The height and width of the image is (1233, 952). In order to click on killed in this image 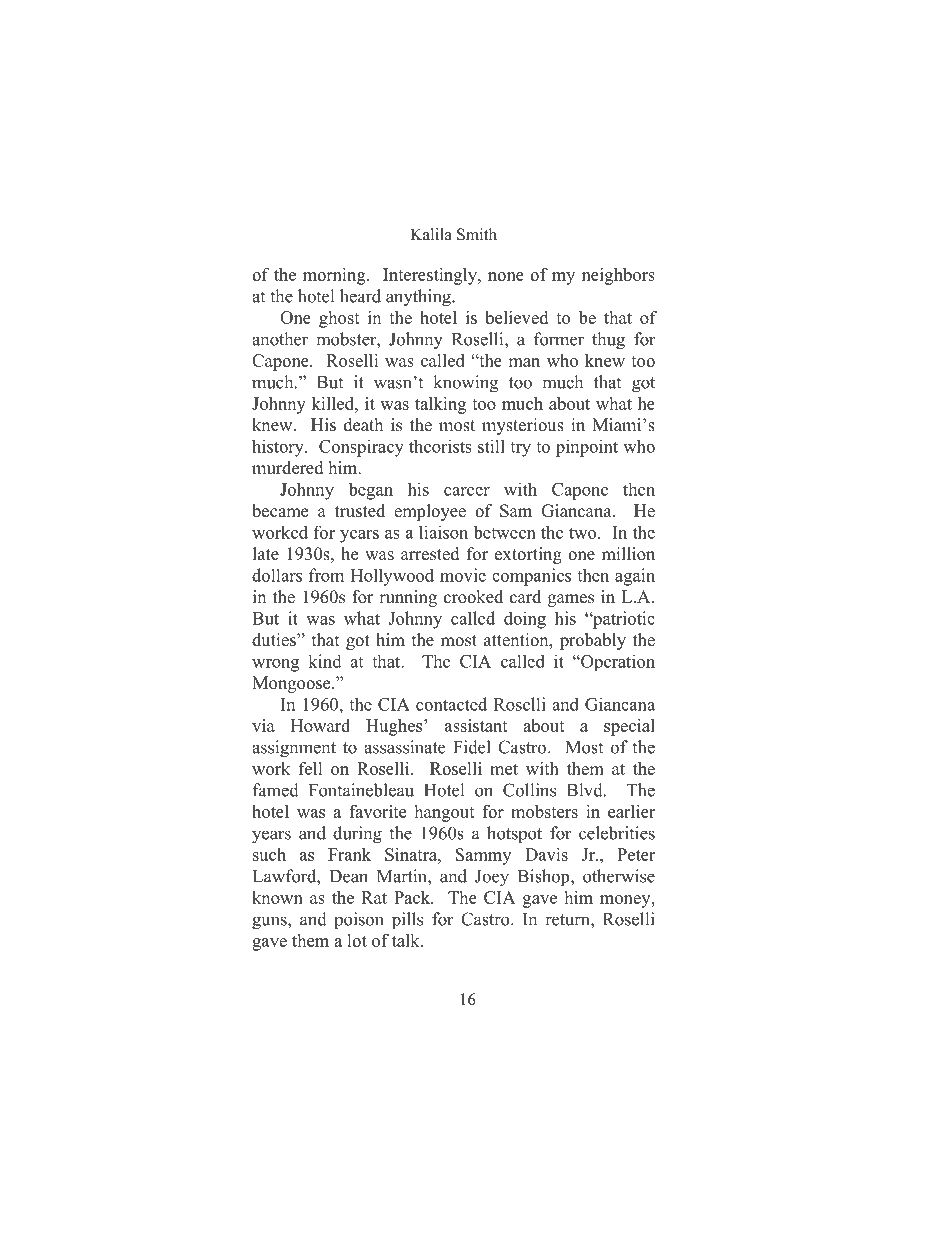, I will do `click(334, 403)`.
